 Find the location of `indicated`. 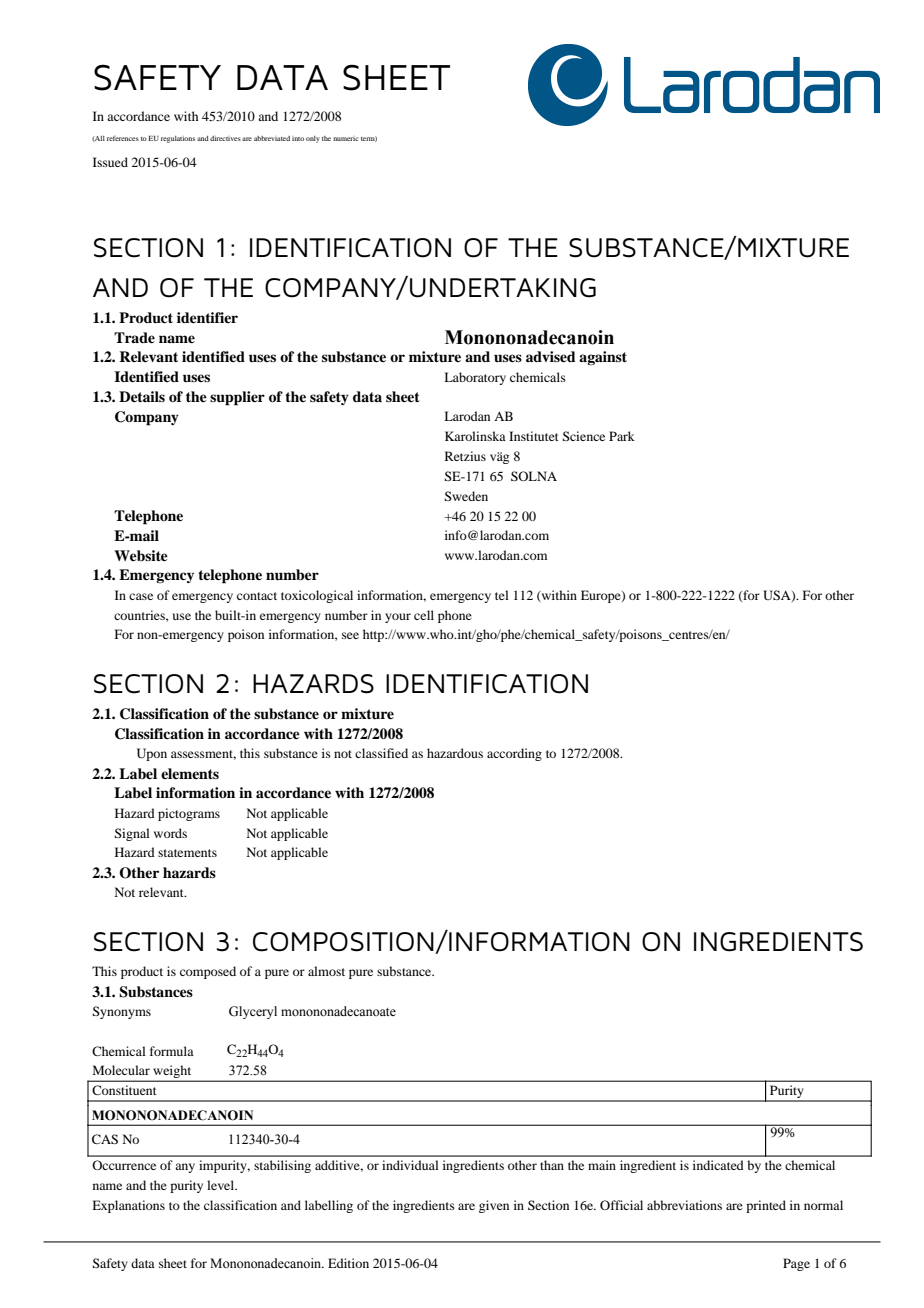

indicated is located at coordinates (718, 1165).
